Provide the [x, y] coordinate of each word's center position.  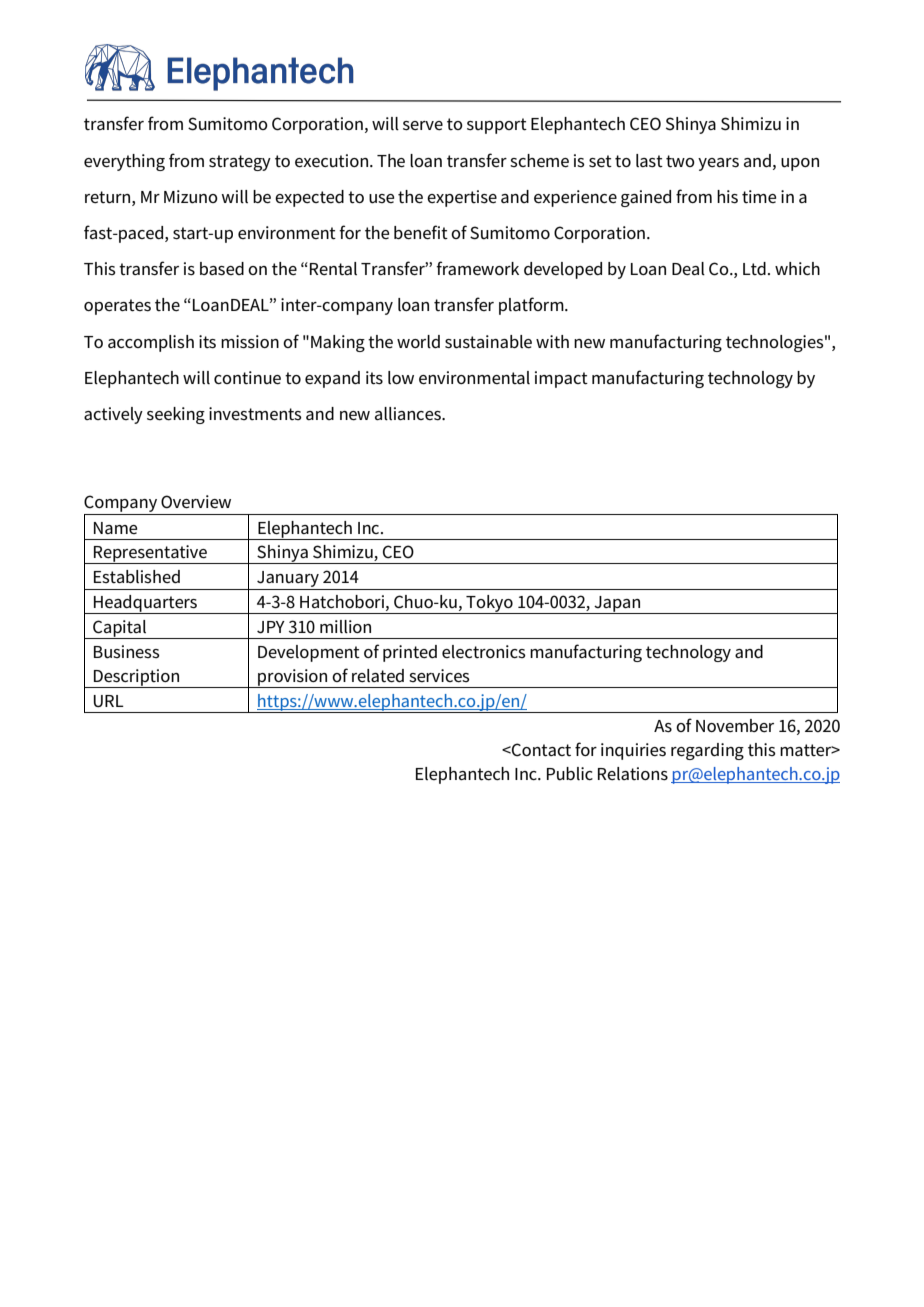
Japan [617, 605]
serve [423, 126]
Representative [151, 554]
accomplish [151, 343]
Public [570, 774]
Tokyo [489, 604]
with [552, 341]
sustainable [488, 342]
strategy [240, 163]
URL [108, 701]
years [718, 164]
